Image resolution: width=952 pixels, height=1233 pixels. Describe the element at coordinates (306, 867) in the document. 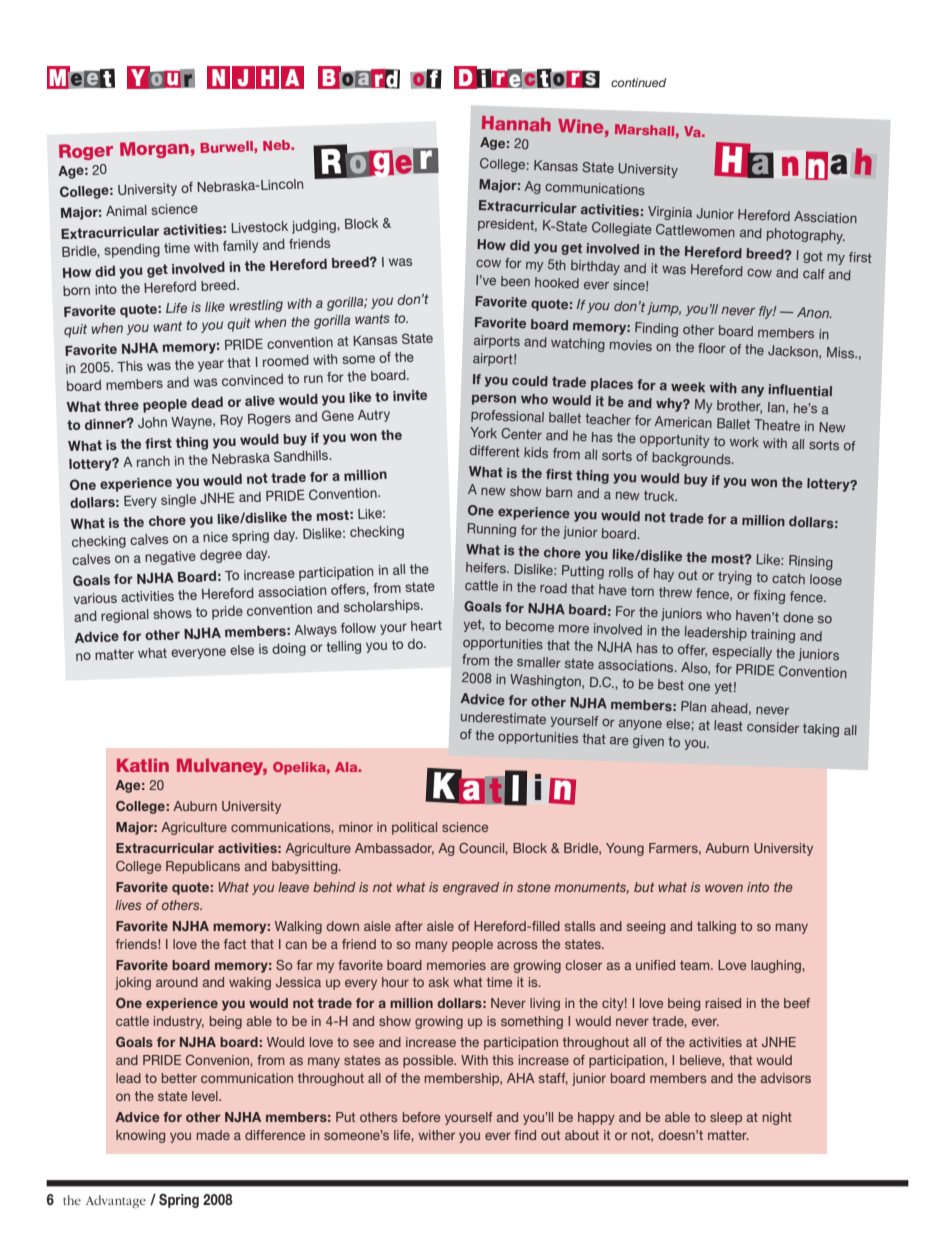

I see `babysitting` at that location.
